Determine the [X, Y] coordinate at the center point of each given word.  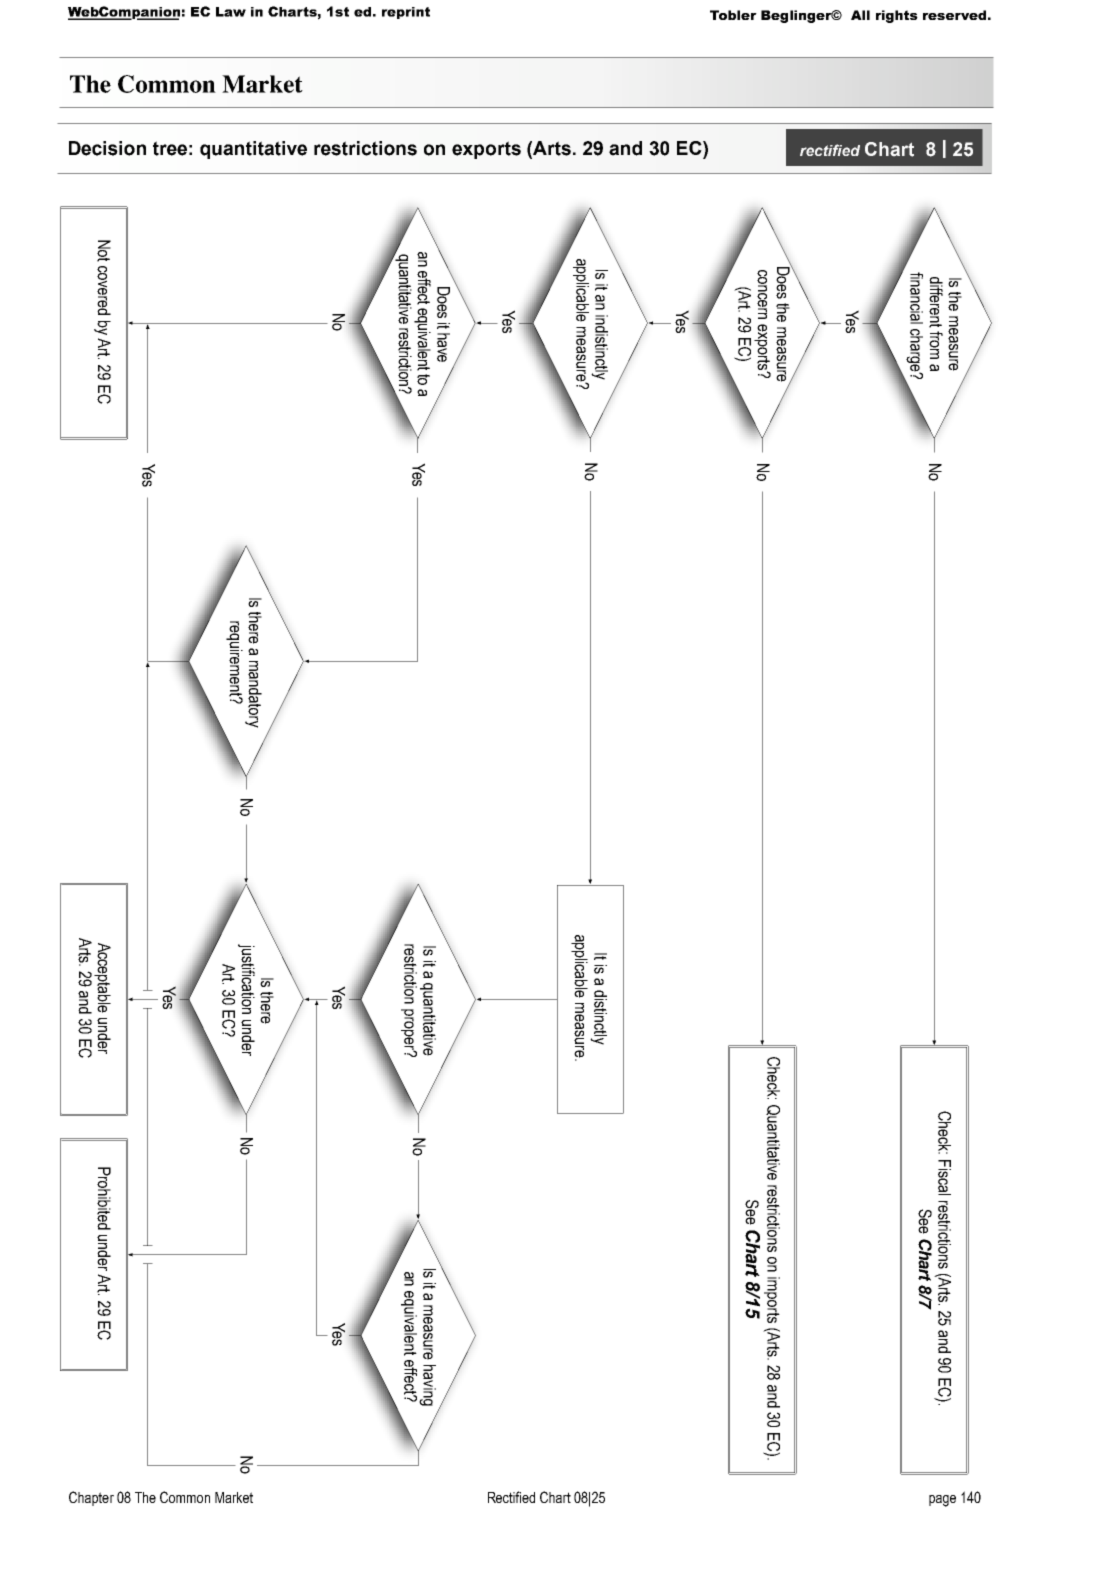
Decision [107, 148]
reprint [406, 13]
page [942, 1501]
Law [231, 12]
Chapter [91, 1498]
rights [897, 16]
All [860, 15]
